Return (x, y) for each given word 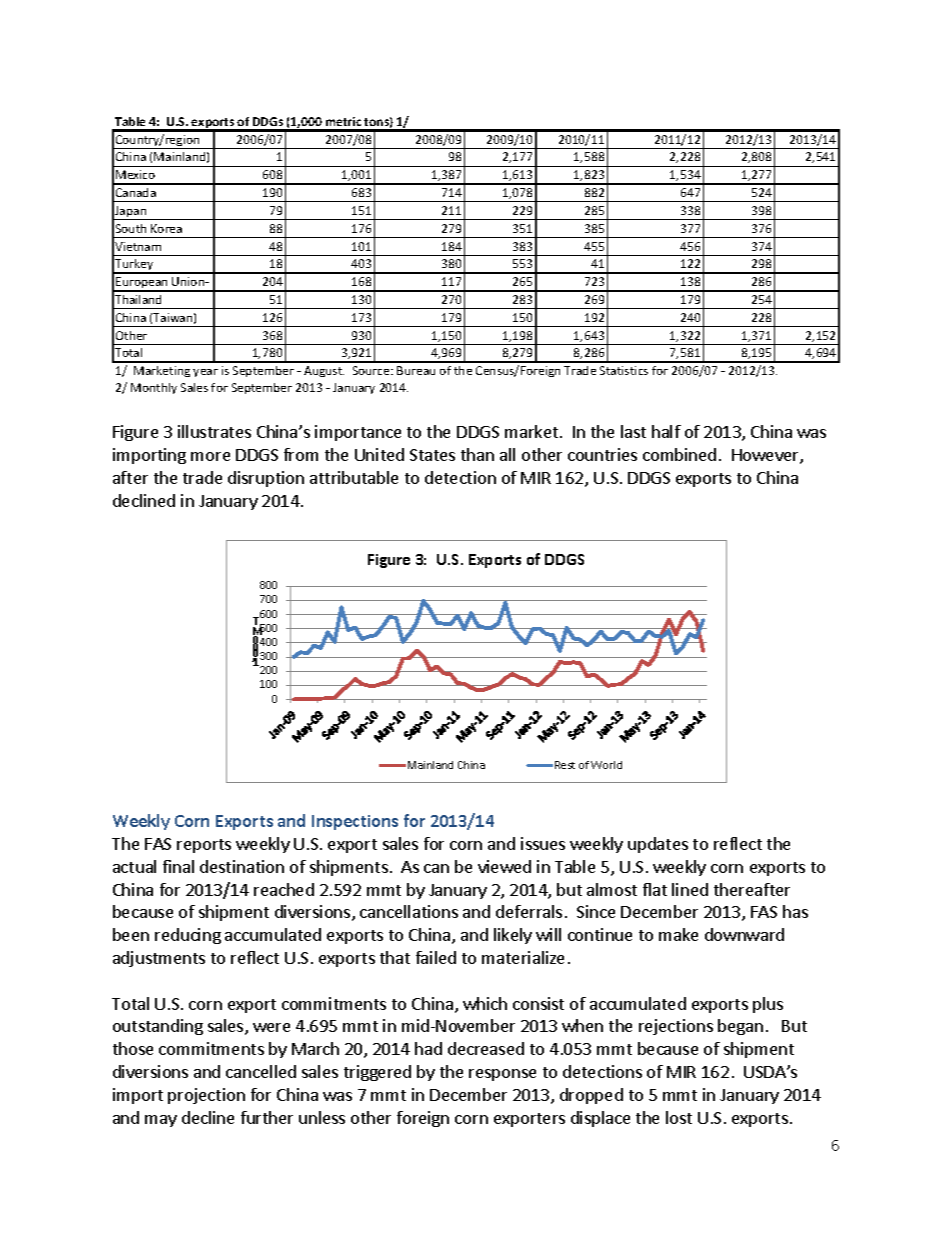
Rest (565, 765)
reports (204, 846)
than (477, 454)
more (210, 456)
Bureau (416, 370)
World (606, 765)
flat (655, 889)
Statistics (624, 370)
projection (206, 1096)
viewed (504, 866)
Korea (166, 228)
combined (679, 454)
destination (242, 866)
